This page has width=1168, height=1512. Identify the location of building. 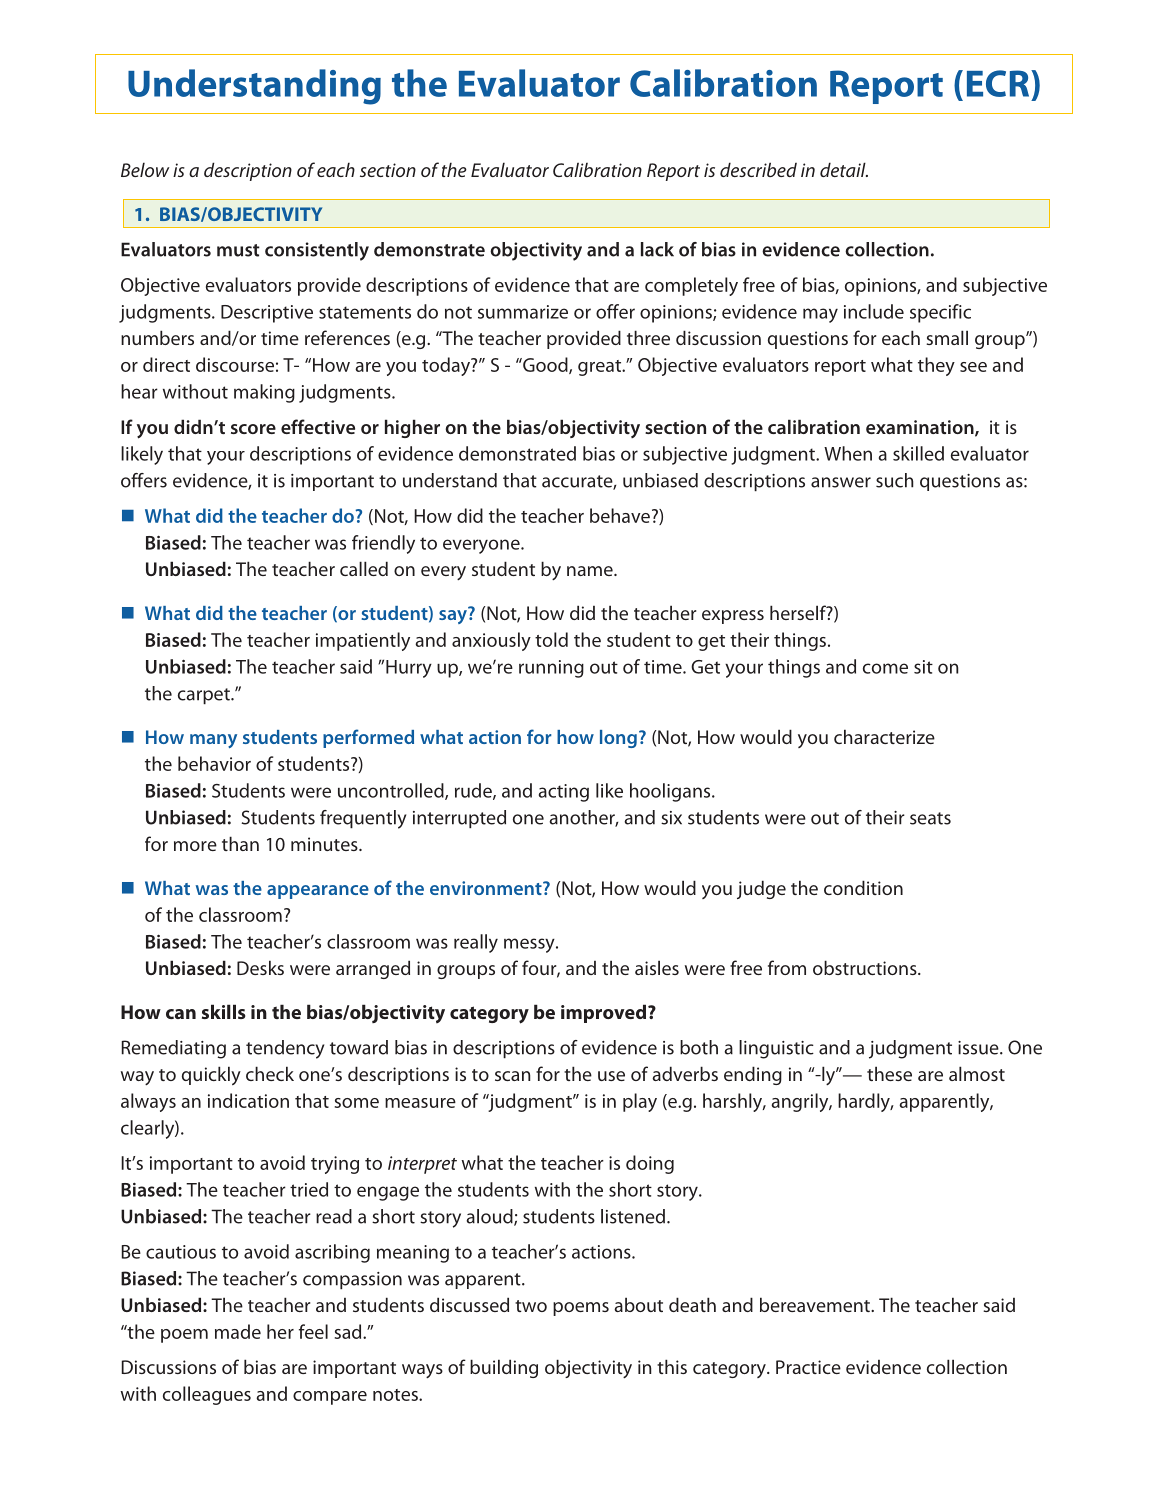
(504, 1368).
